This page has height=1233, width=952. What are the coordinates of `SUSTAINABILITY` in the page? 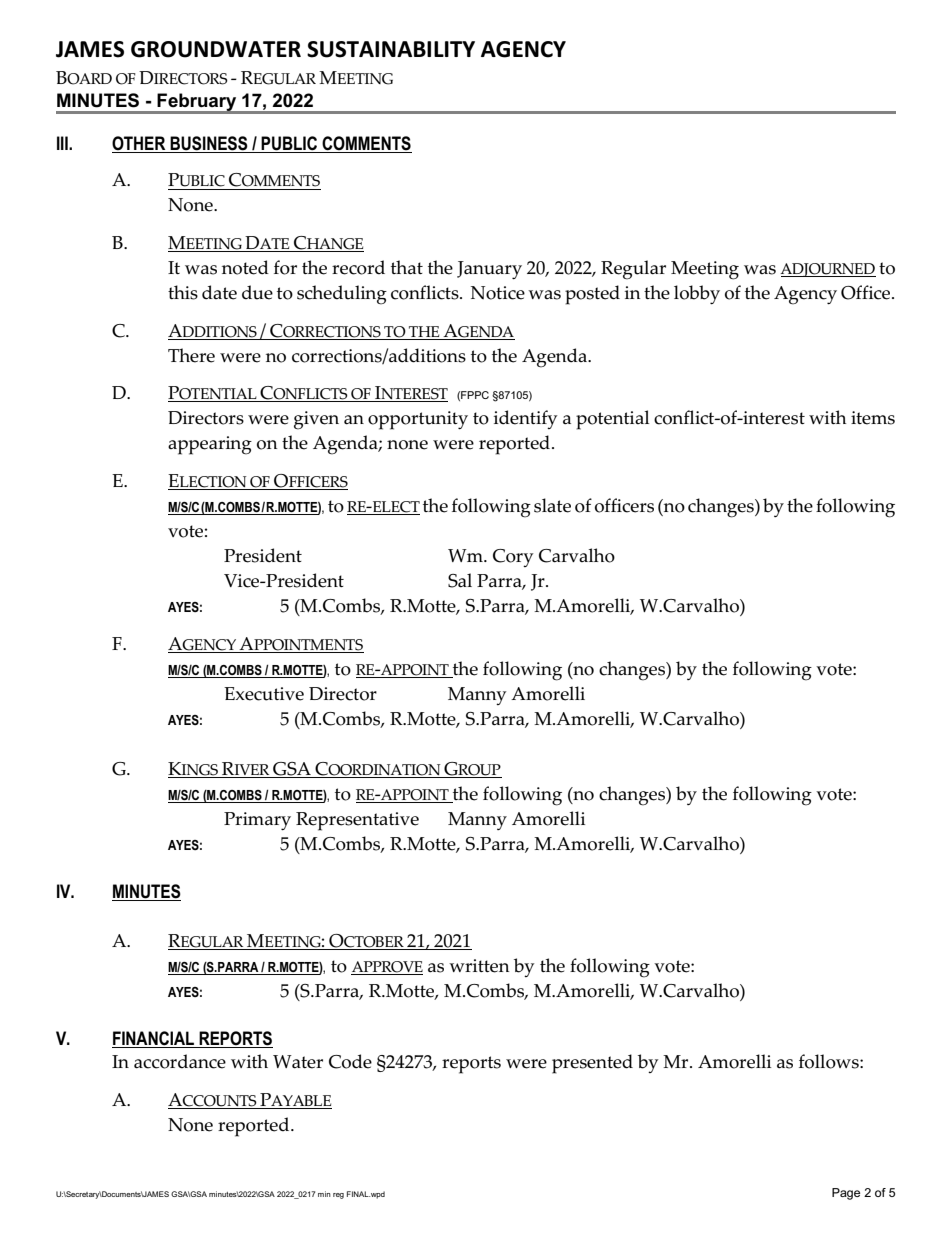 It's located at (391, 49).
